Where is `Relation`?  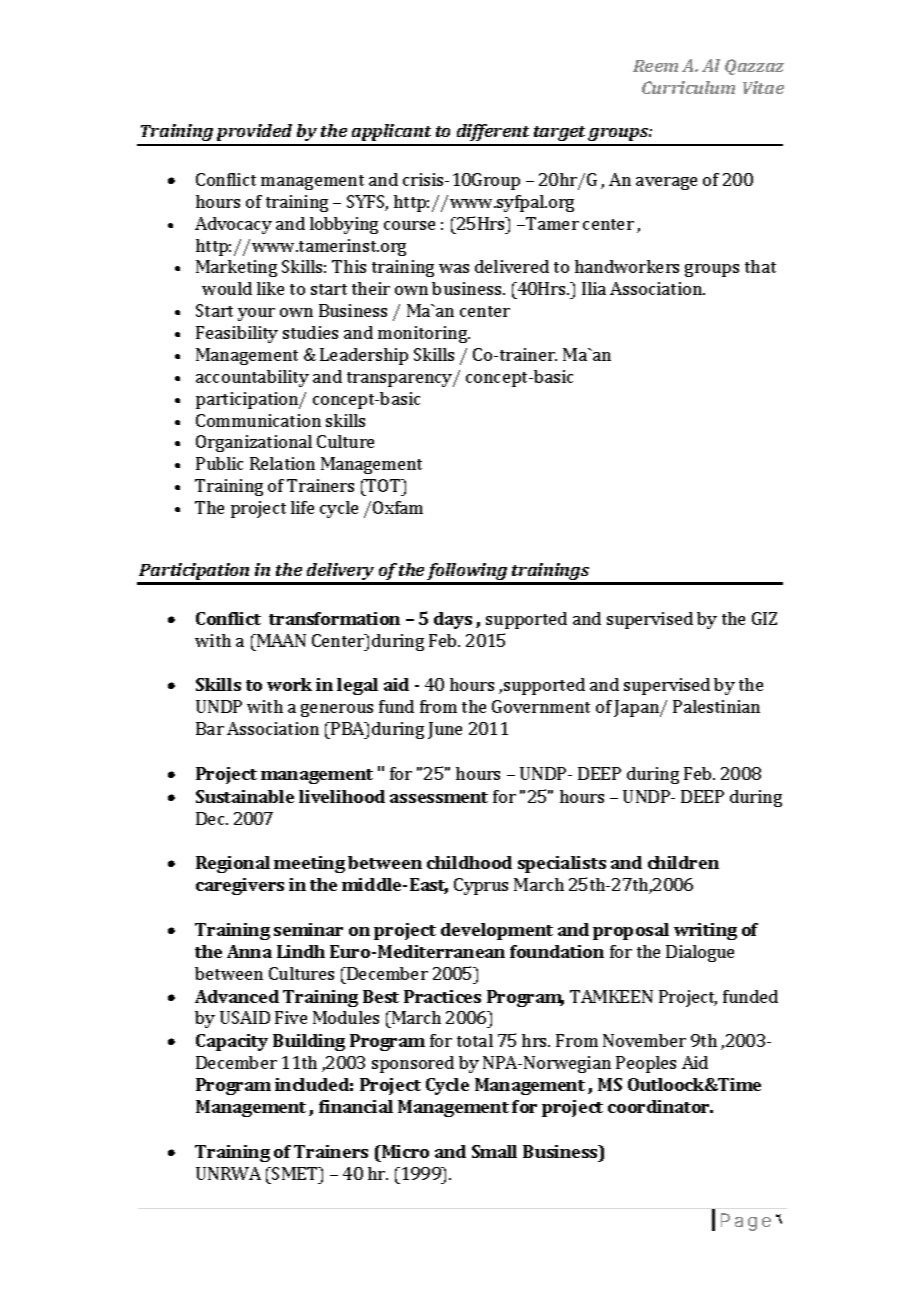 Relation is located at coordinates (282, 463).
